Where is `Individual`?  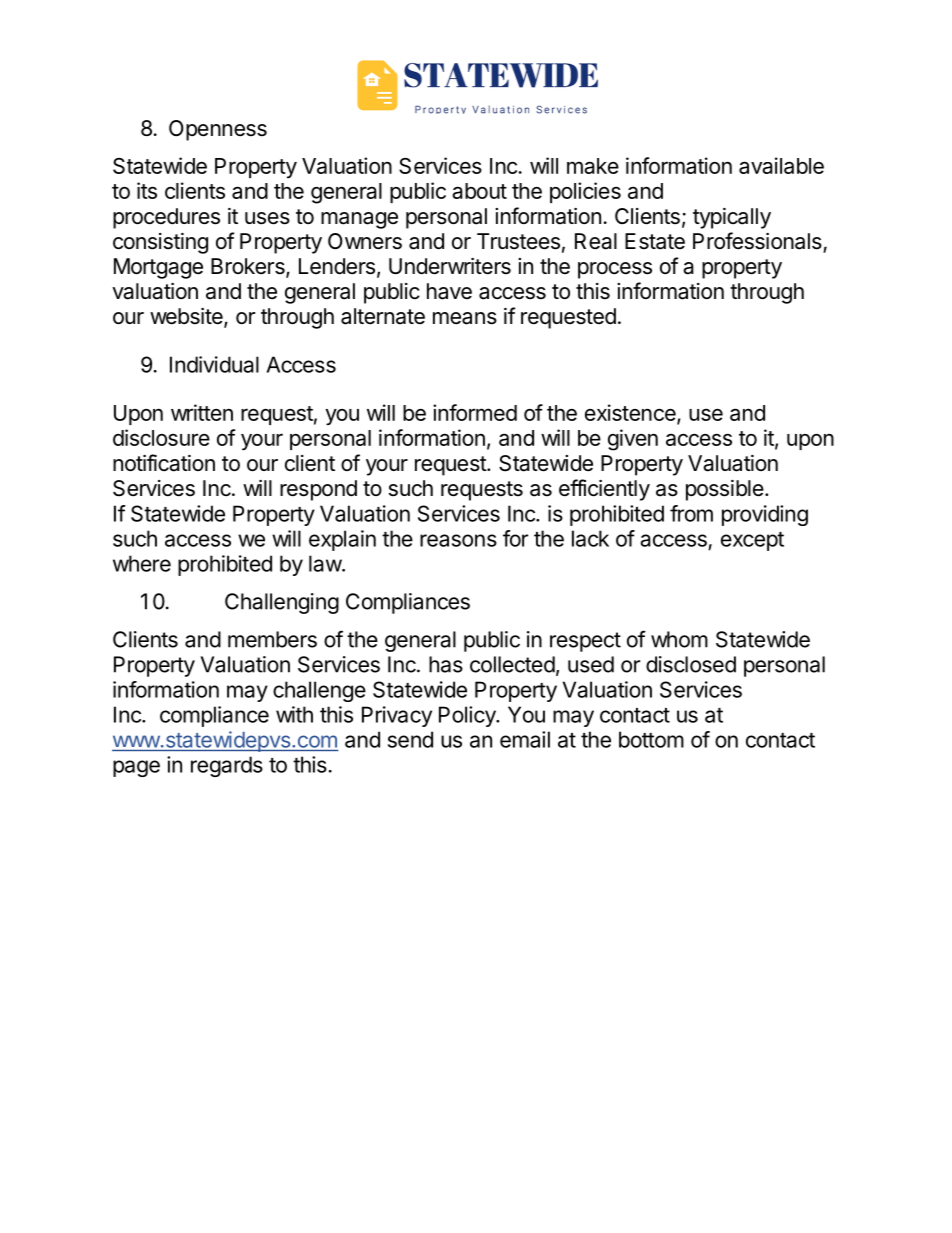 Individual is located at coordinates (214, 364).
